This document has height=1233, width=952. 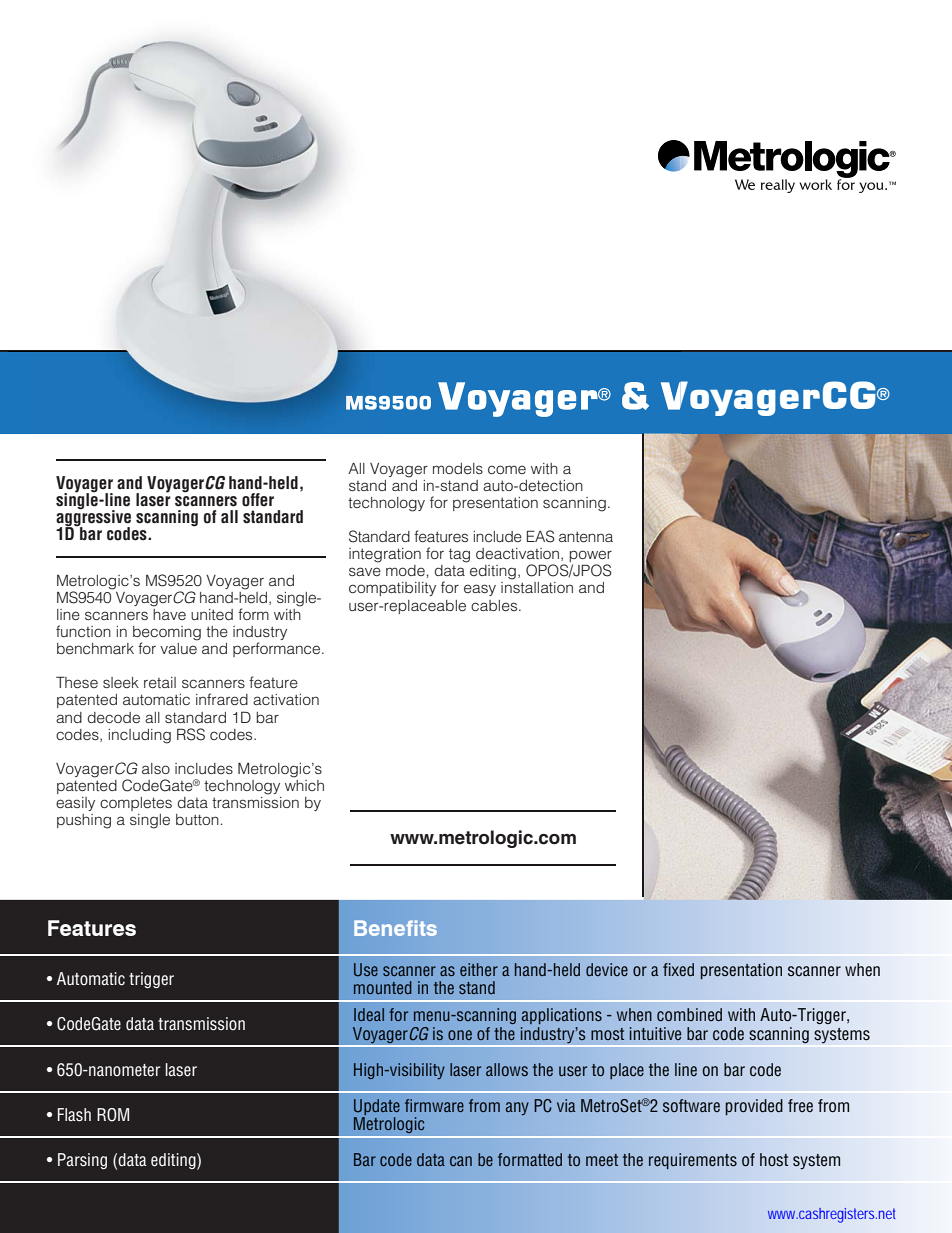 I want to click on xed, so click(x=682, y=969).
